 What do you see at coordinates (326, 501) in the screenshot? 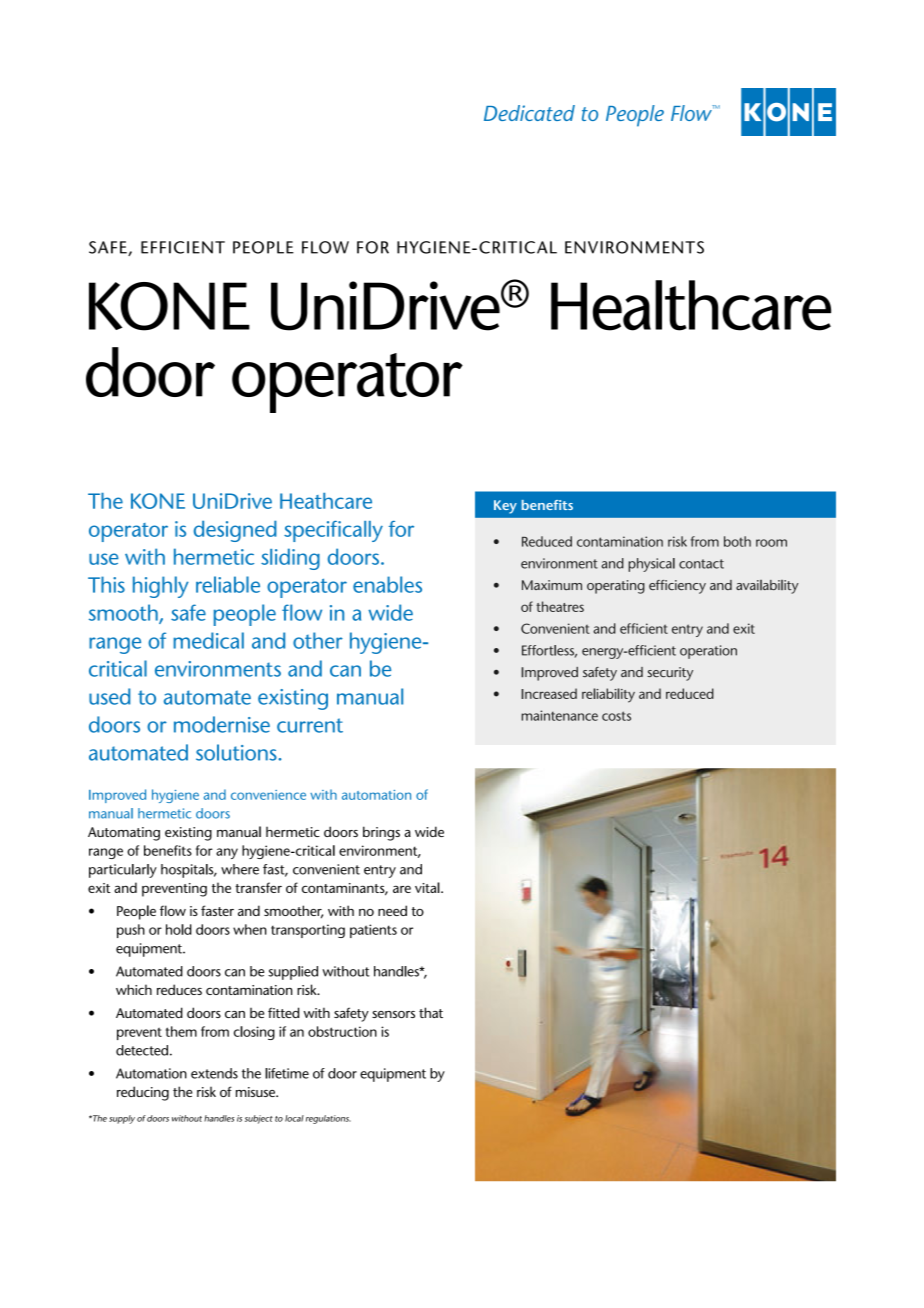
I see `Heathcare` at bounding box center [326, 501].
